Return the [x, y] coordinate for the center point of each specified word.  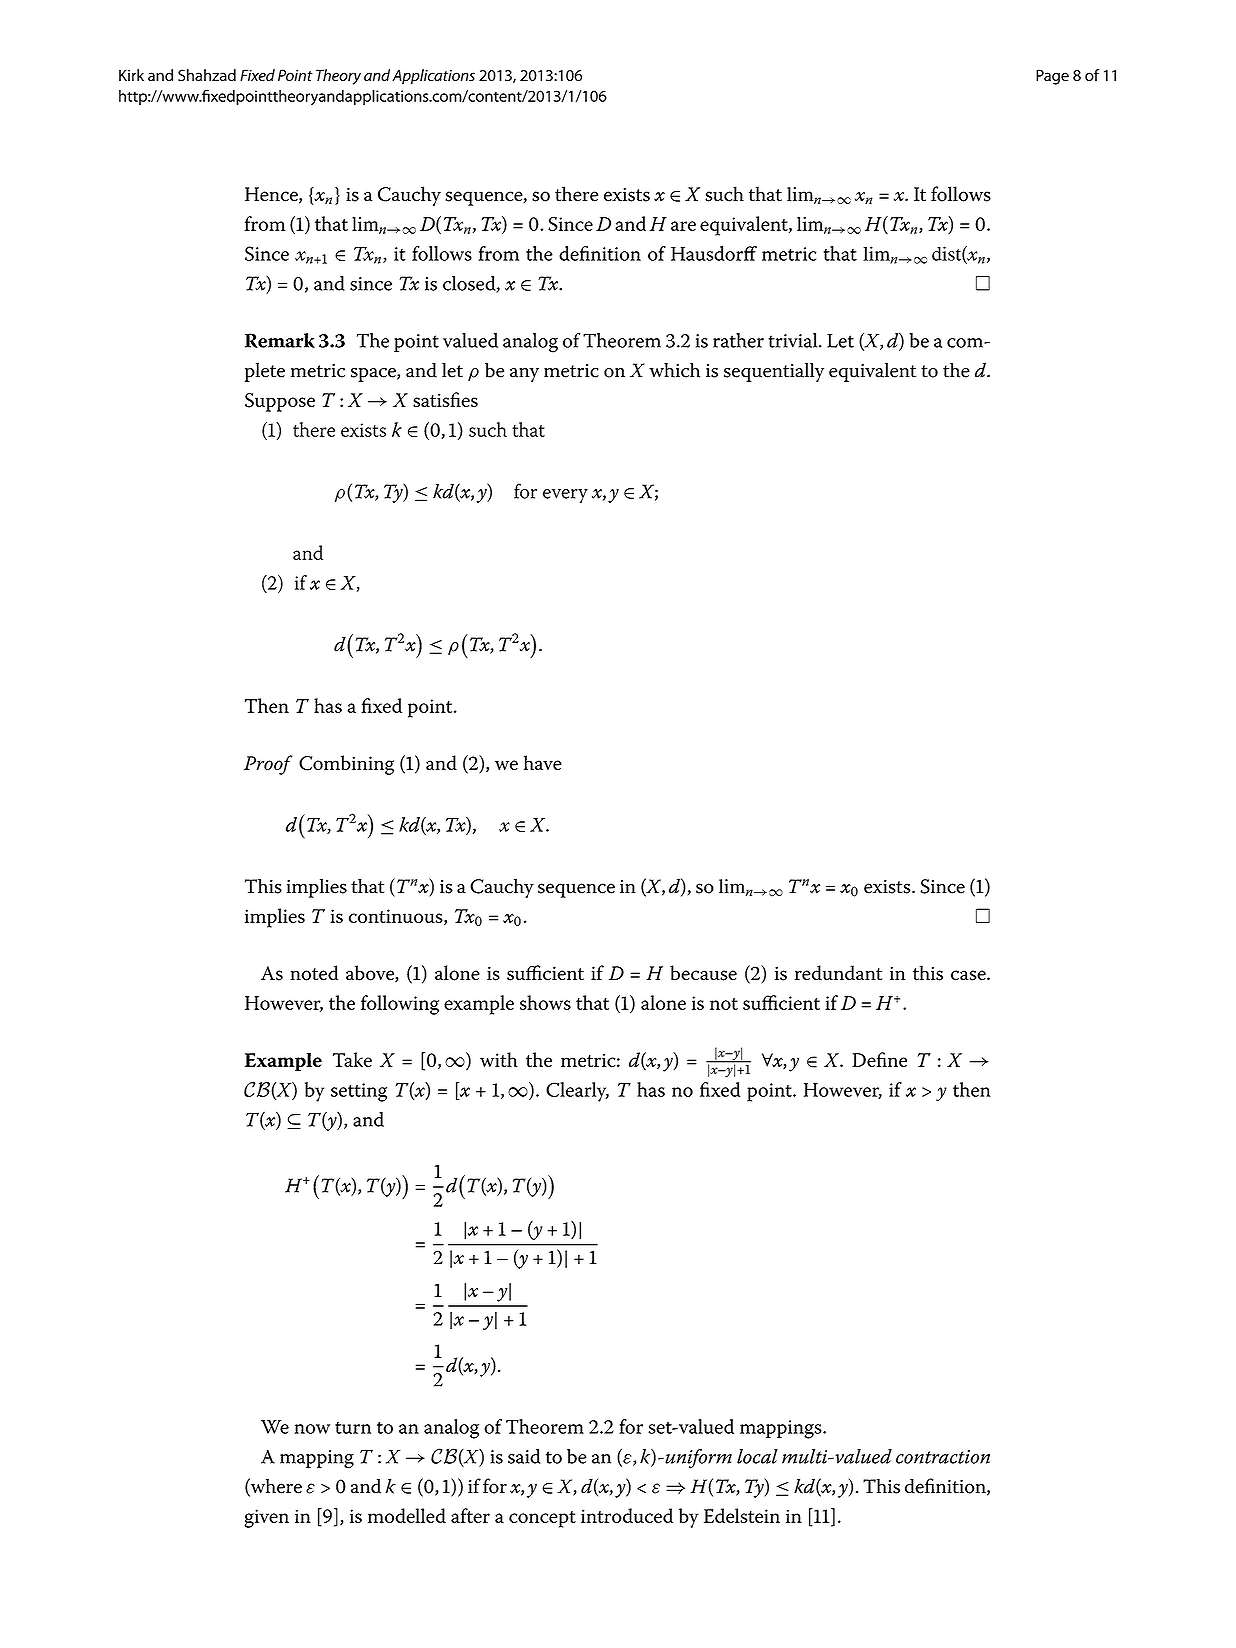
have [543, 762]
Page [1052, 77]
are [683, 226]
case [969, 975]
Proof [268, 765]
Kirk [131, 75]
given [266, 1518]
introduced [627, 1515]
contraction [943, 1457]
